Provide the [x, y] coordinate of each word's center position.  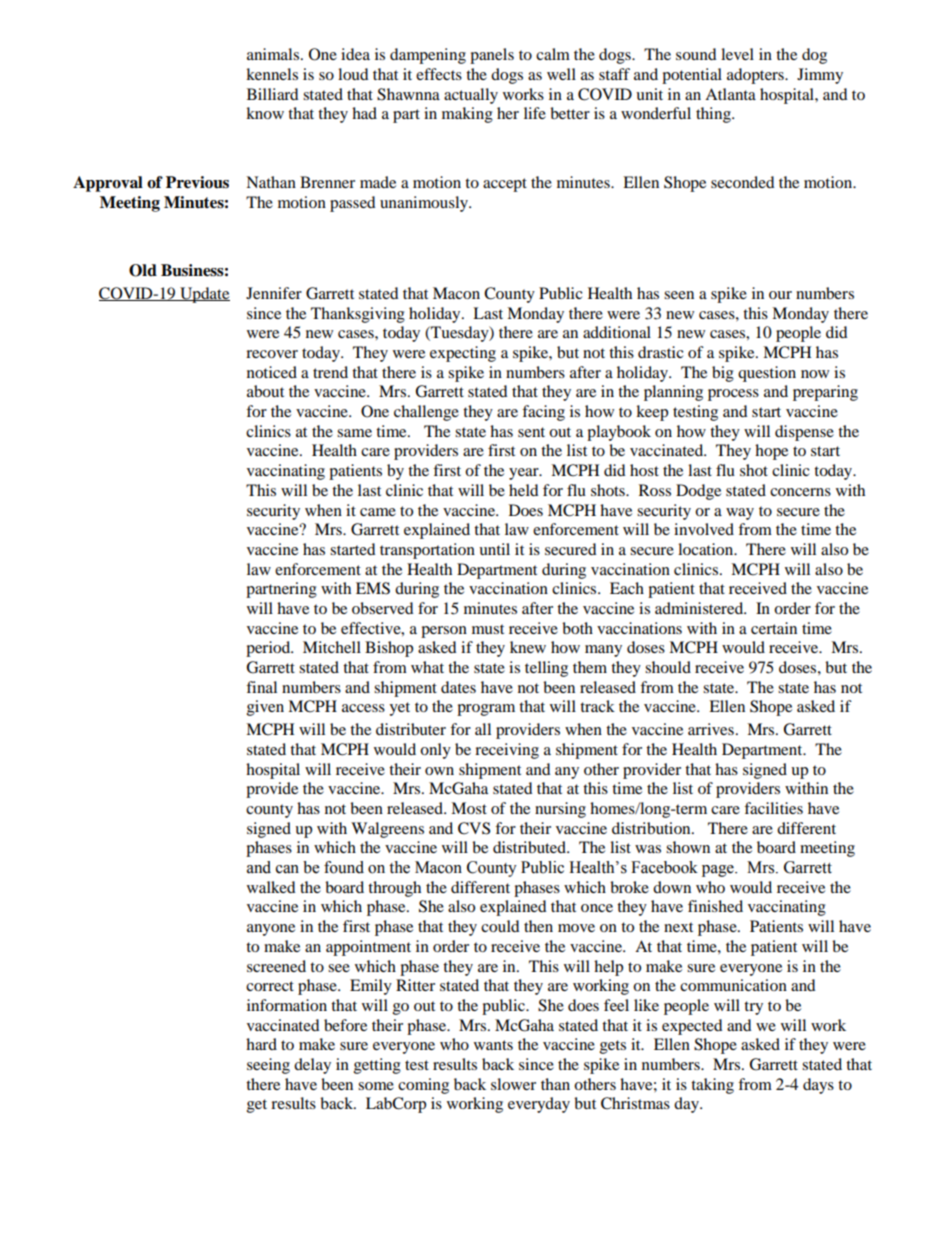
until [494, 549]
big [723, 374]
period [269, 649]
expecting [463, 354]
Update [204, 295]
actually [471, 96]
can [287, 869]
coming [423, 1086]
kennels [272, 74]
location [707, 549]
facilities [773, 808]
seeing [268, 1066]
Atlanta [730, 94]
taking [712, 1086]
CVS [474, 828]
